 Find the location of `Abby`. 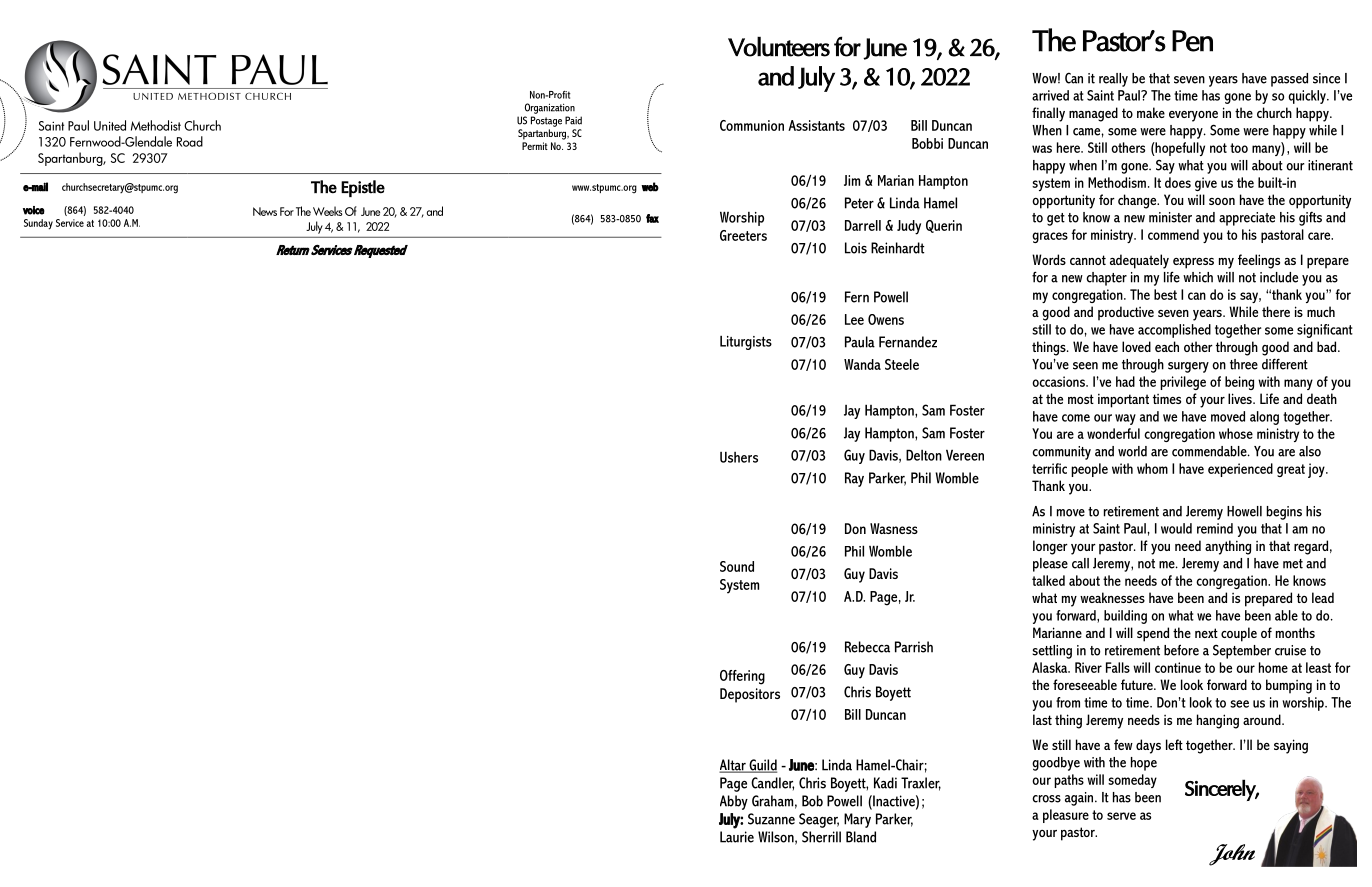

Abby is located at coordinates (734, 802).
